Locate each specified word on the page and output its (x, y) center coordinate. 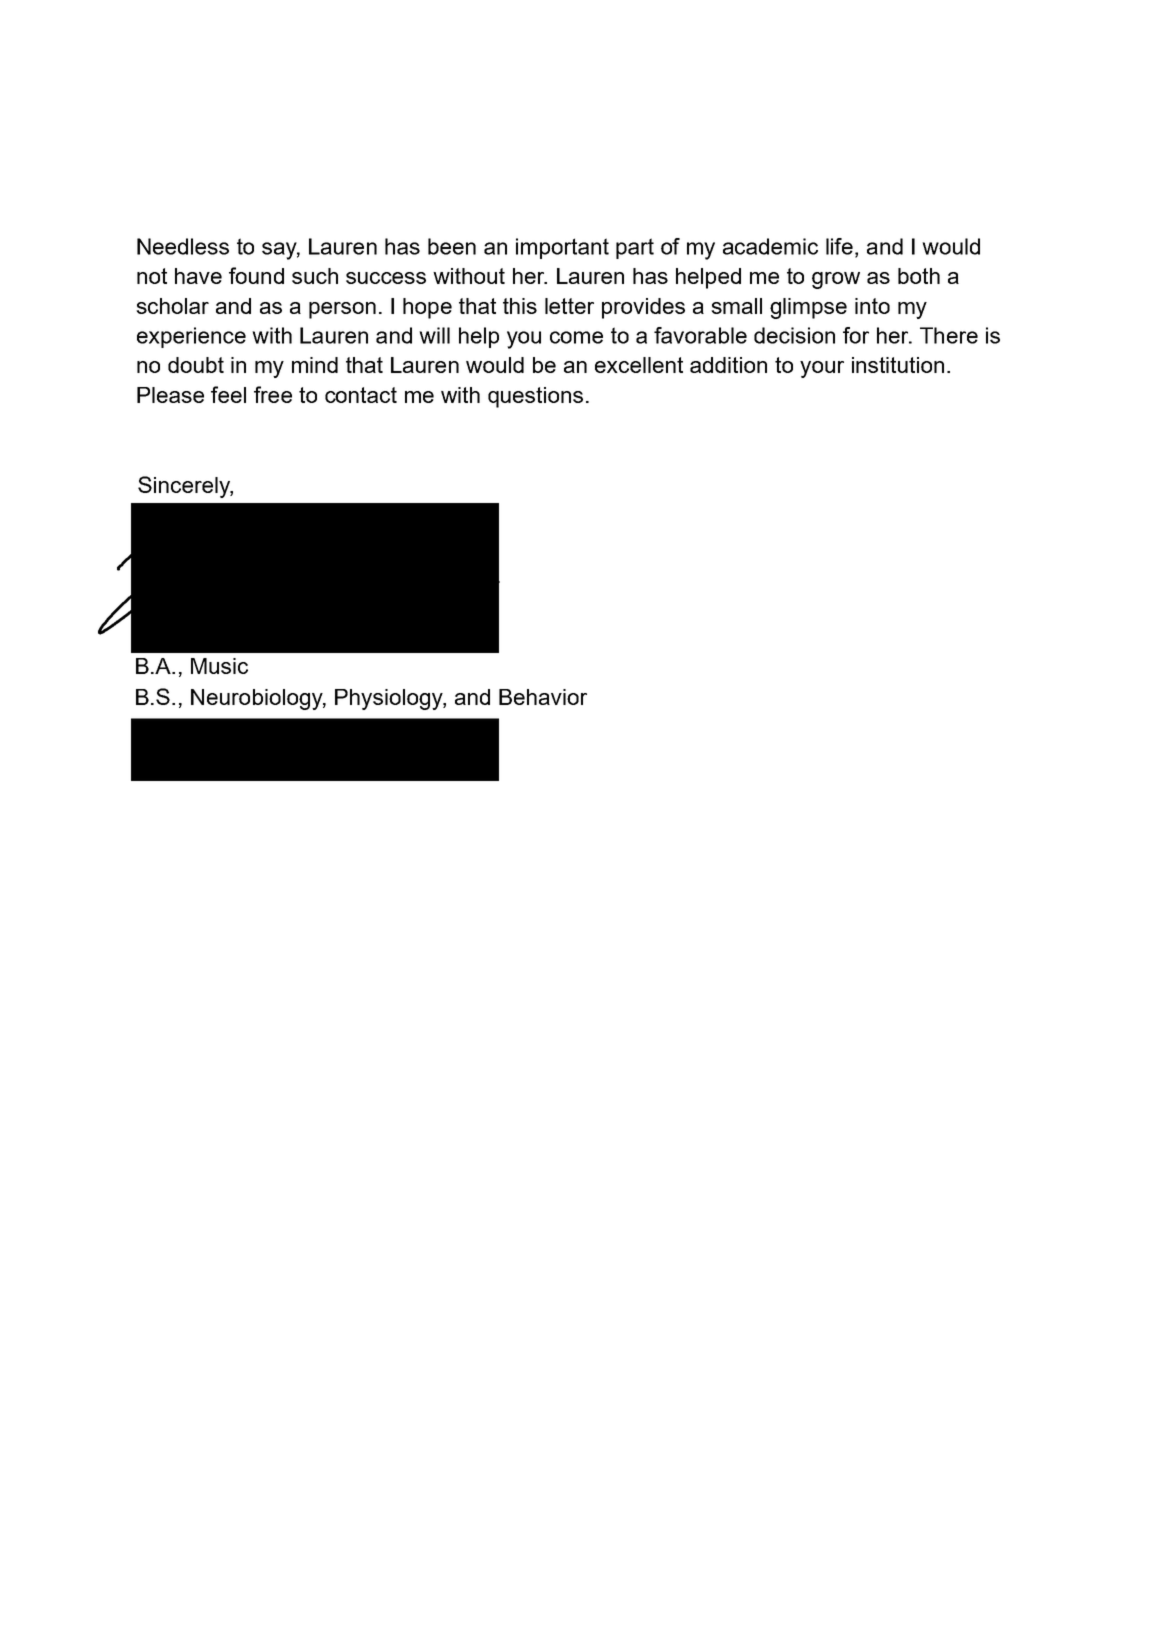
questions (535, 397)
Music (219, 666)
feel (228, 394)
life (839, 246)
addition (728, 365)
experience (191, 337)
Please (170, 395)
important (562, 248)
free (273, 394)
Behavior (543, 697)
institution (898, 365)
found (256, 275)
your (822, 369)
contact (361, 395)
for (856, 335)
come (576, 337)
